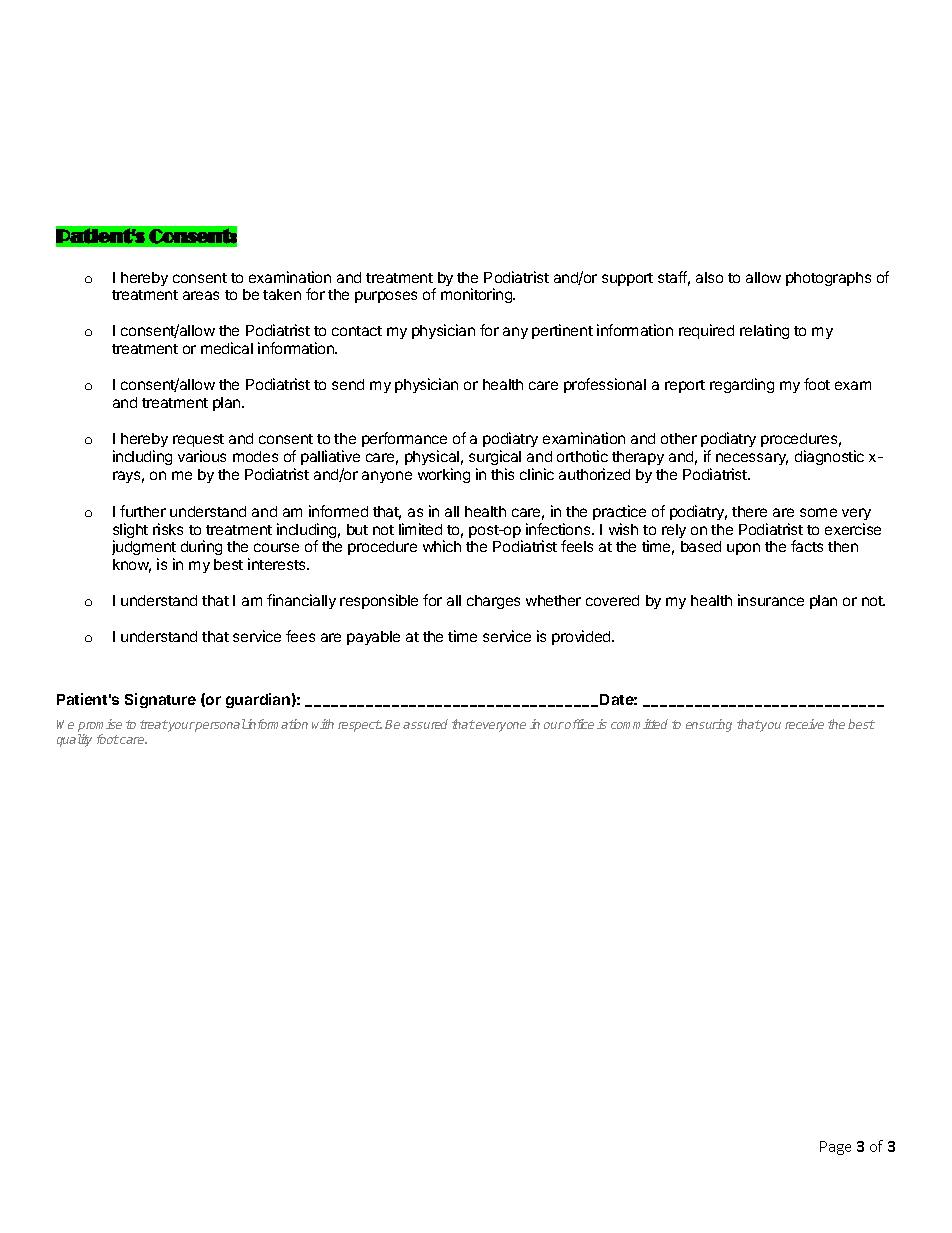  I want to click on relating, so click(764, 331).
